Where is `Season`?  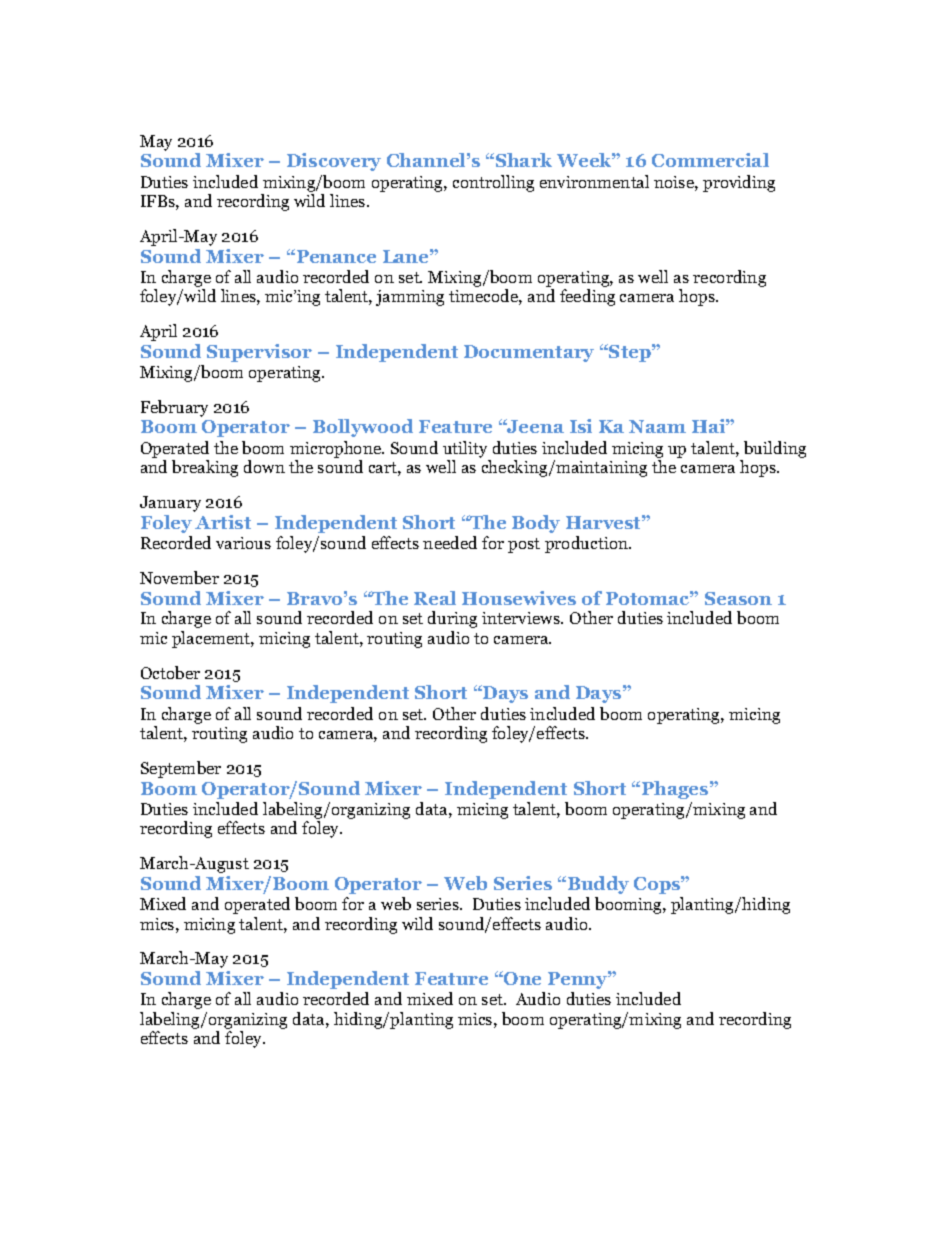
Season is located at coordinates (738, 598).
